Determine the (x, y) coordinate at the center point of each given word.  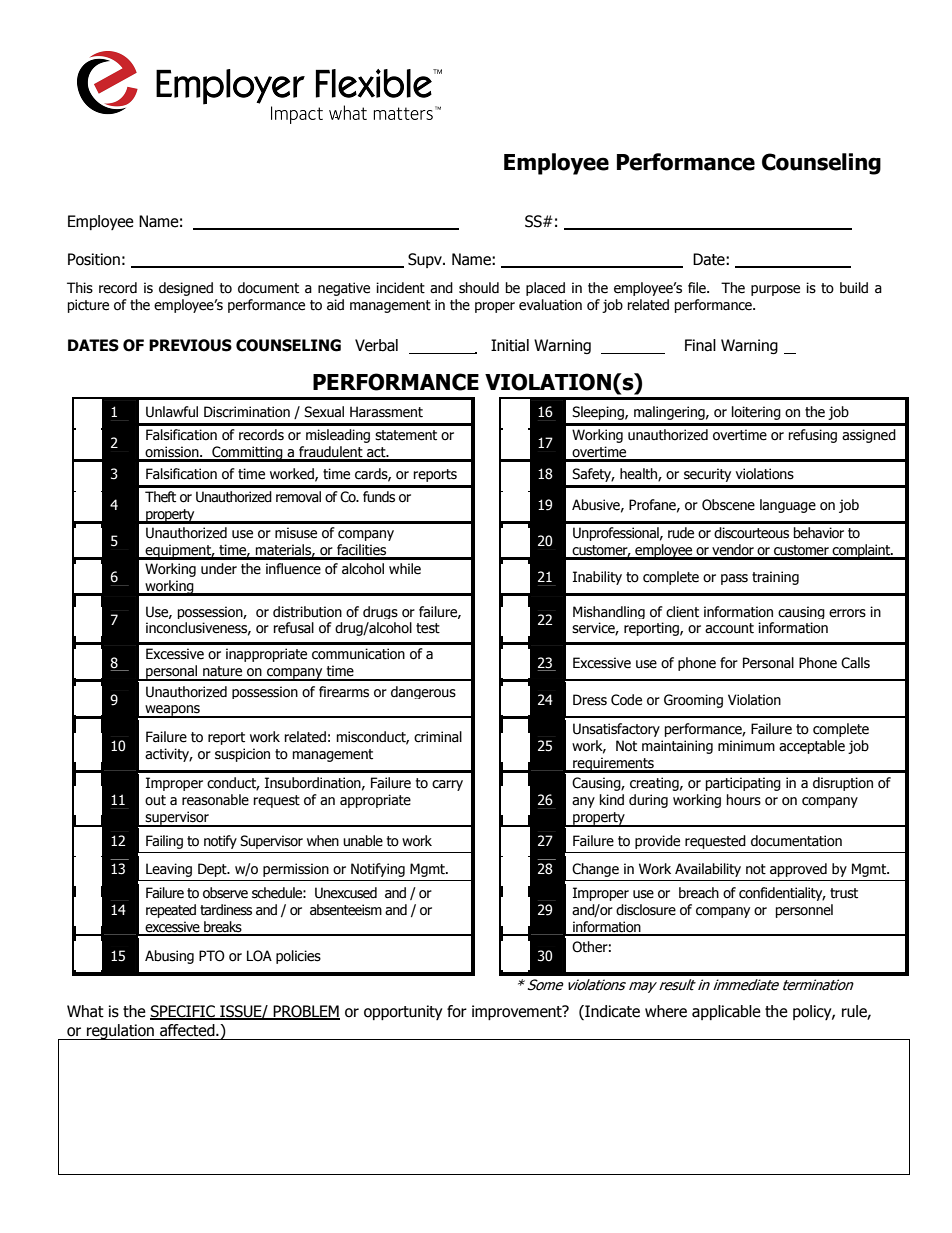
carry (447, 785)
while (405, 569)
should (479, 288)
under (219, 569)
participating (743, 784)
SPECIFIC (183, 1012)
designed (186, 289)
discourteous (751, 533)
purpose (775, 290)
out (155, 800)
